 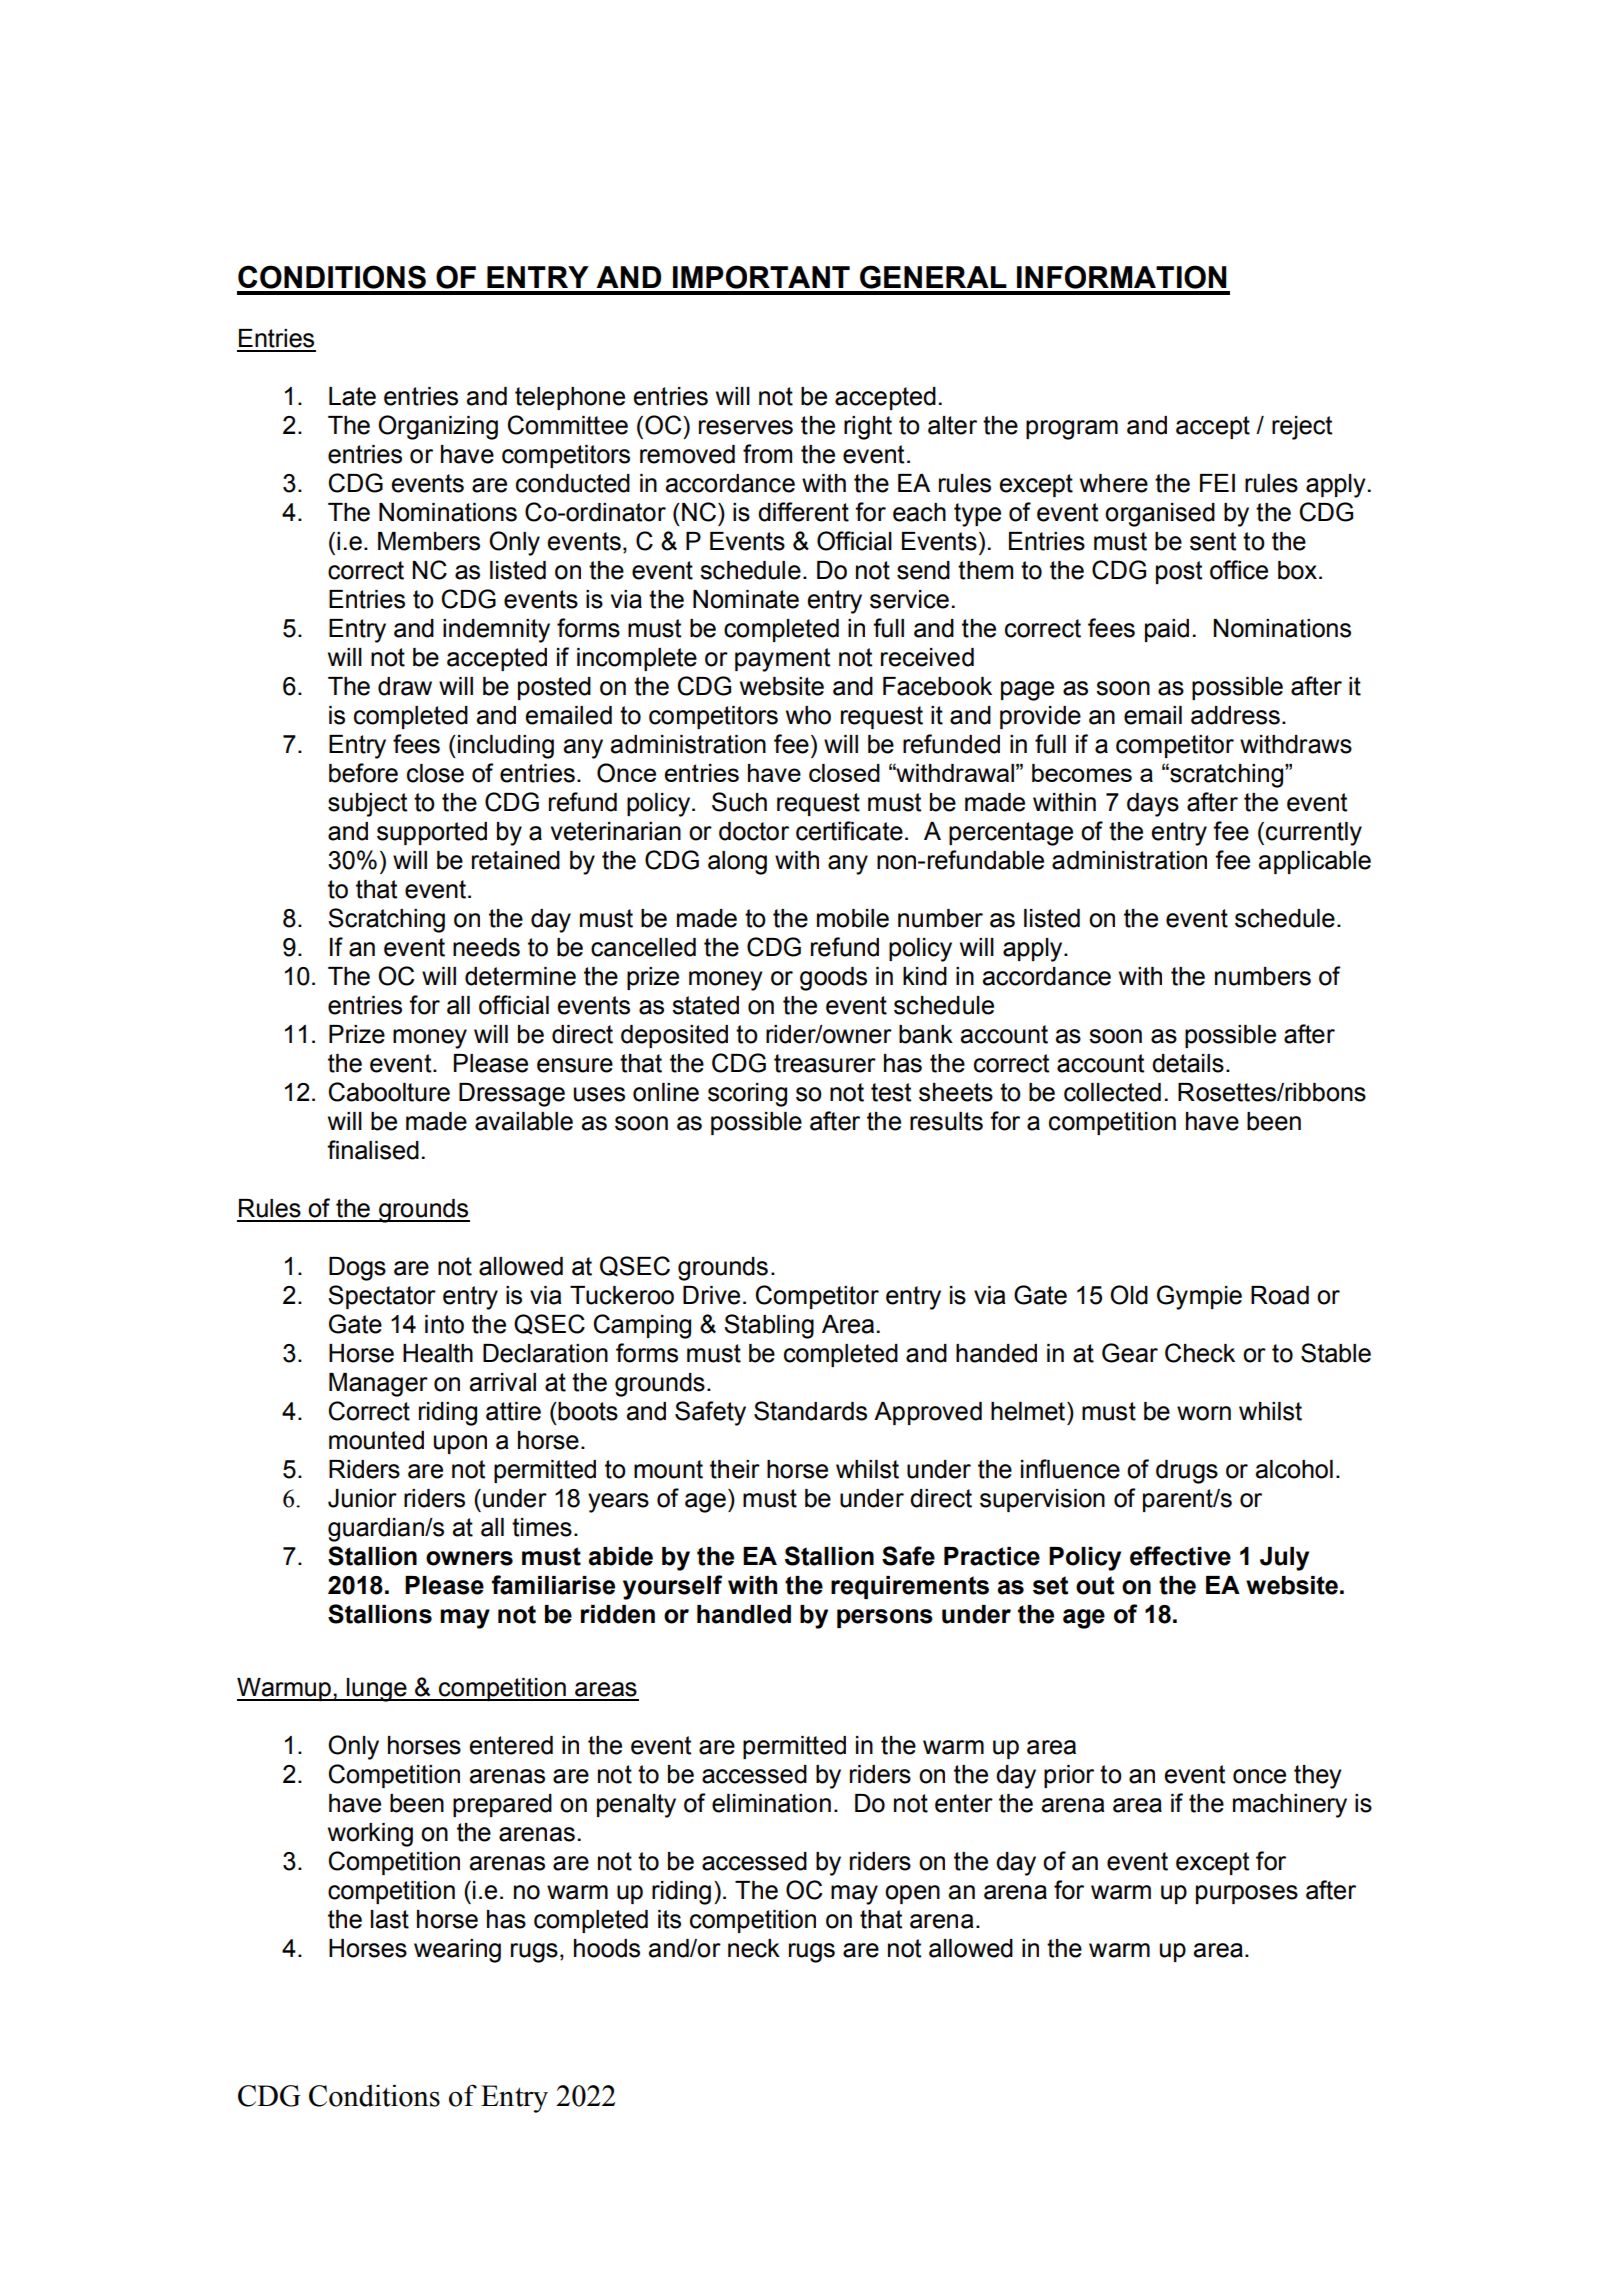 What do you see at coordinates (891, 1092) in the image?
I see `test` at bounding box center [891, 1092].
